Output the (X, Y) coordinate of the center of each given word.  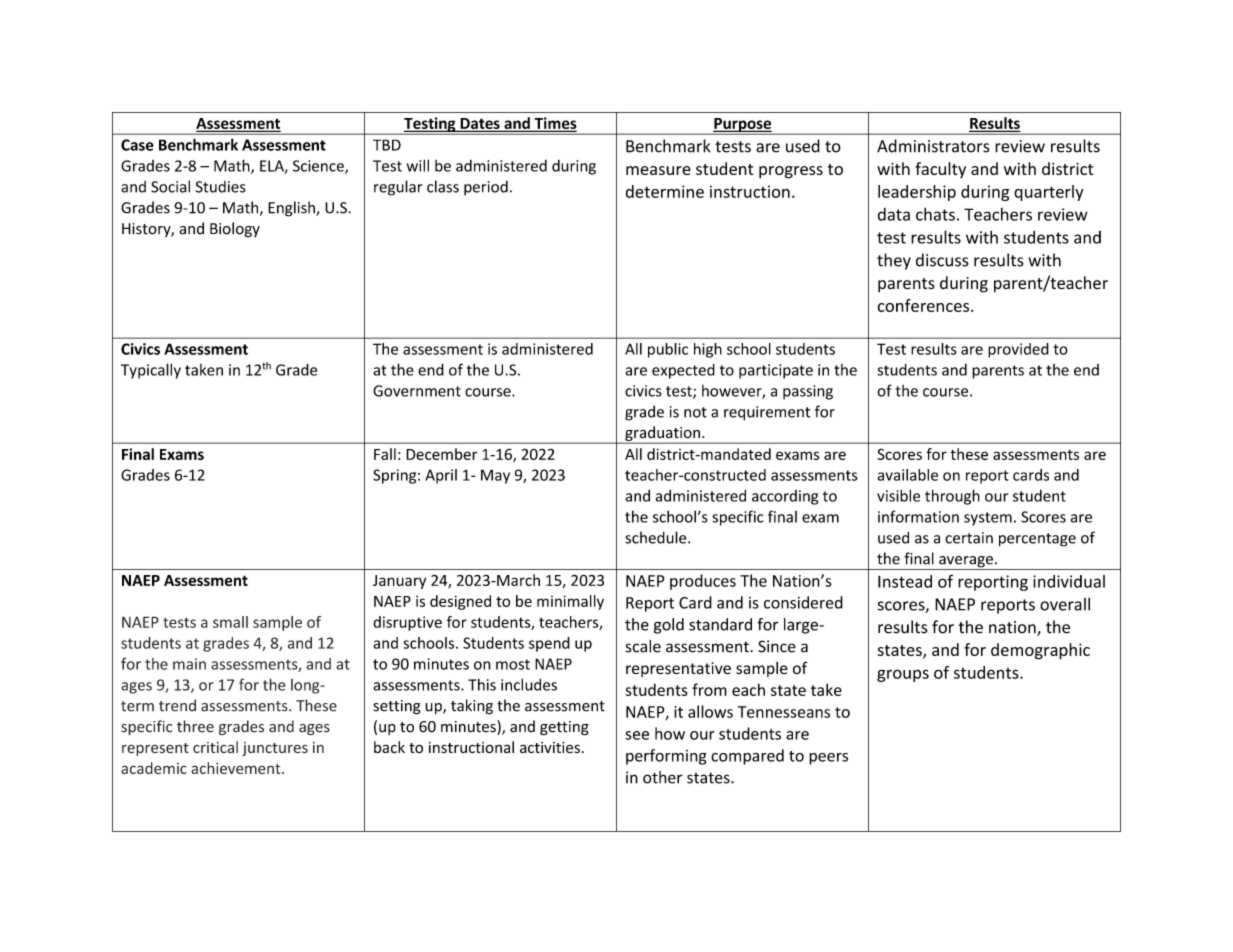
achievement (237, 768)
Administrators (933, 146)
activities (550, 747)
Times (554, 124)
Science (319, 167)
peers (828, 759)
